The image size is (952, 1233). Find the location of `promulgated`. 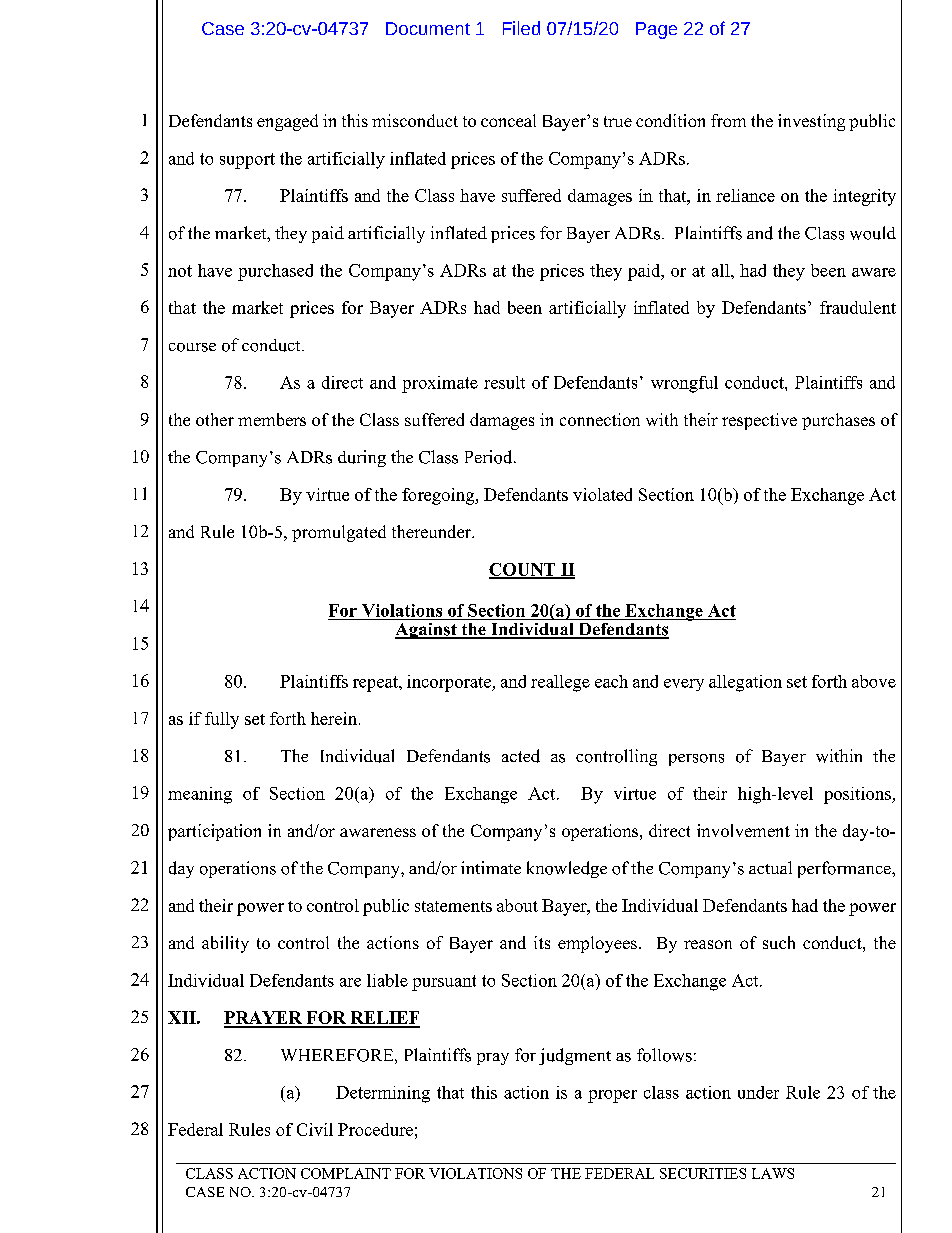

promulgated is located at coordinates (339, 533).
